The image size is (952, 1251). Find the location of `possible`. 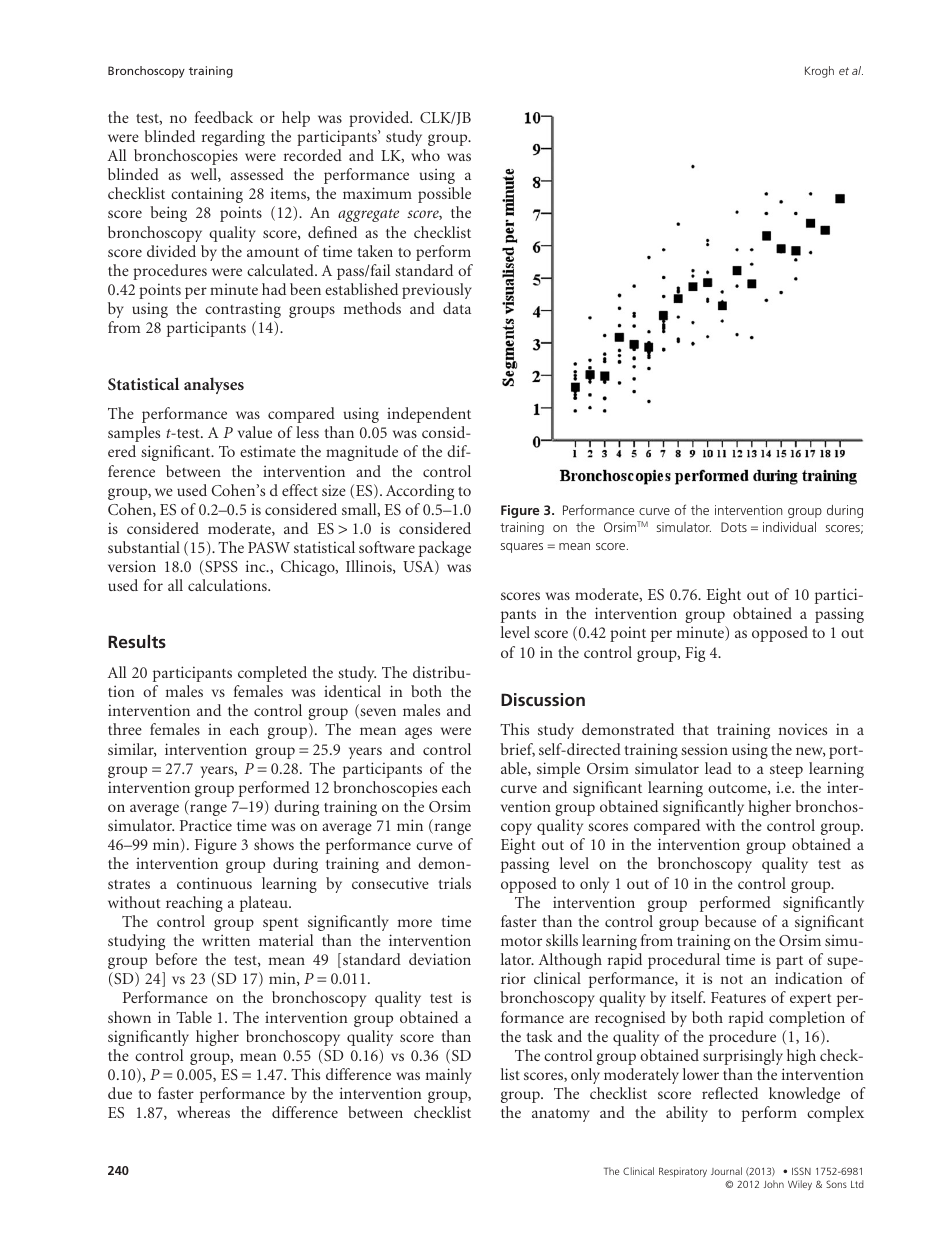

possible is located at coordinates (444, 195).
